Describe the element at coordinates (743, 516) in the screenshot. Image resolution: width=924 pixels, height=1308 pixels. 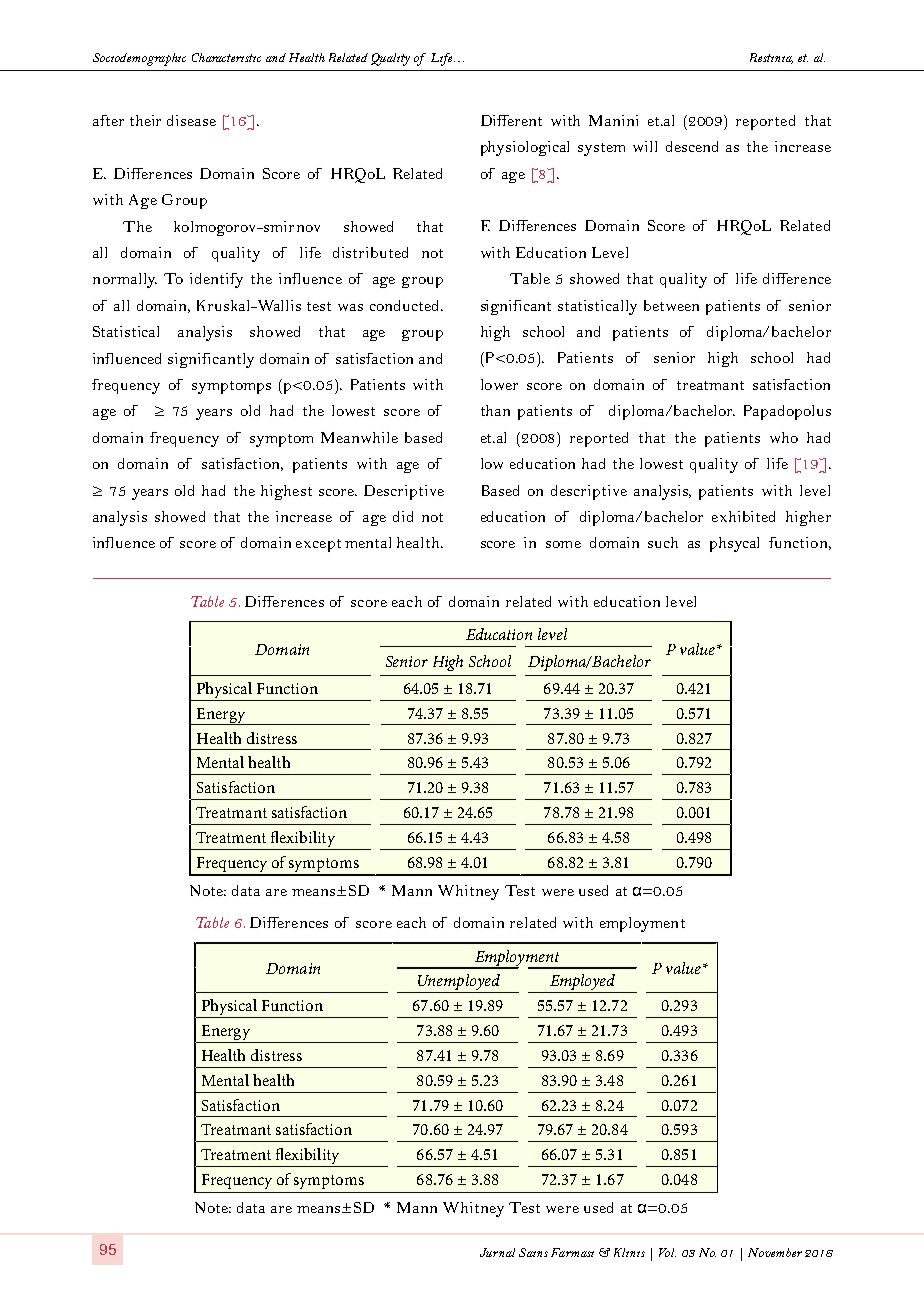
I see `exhibited` at that location.
